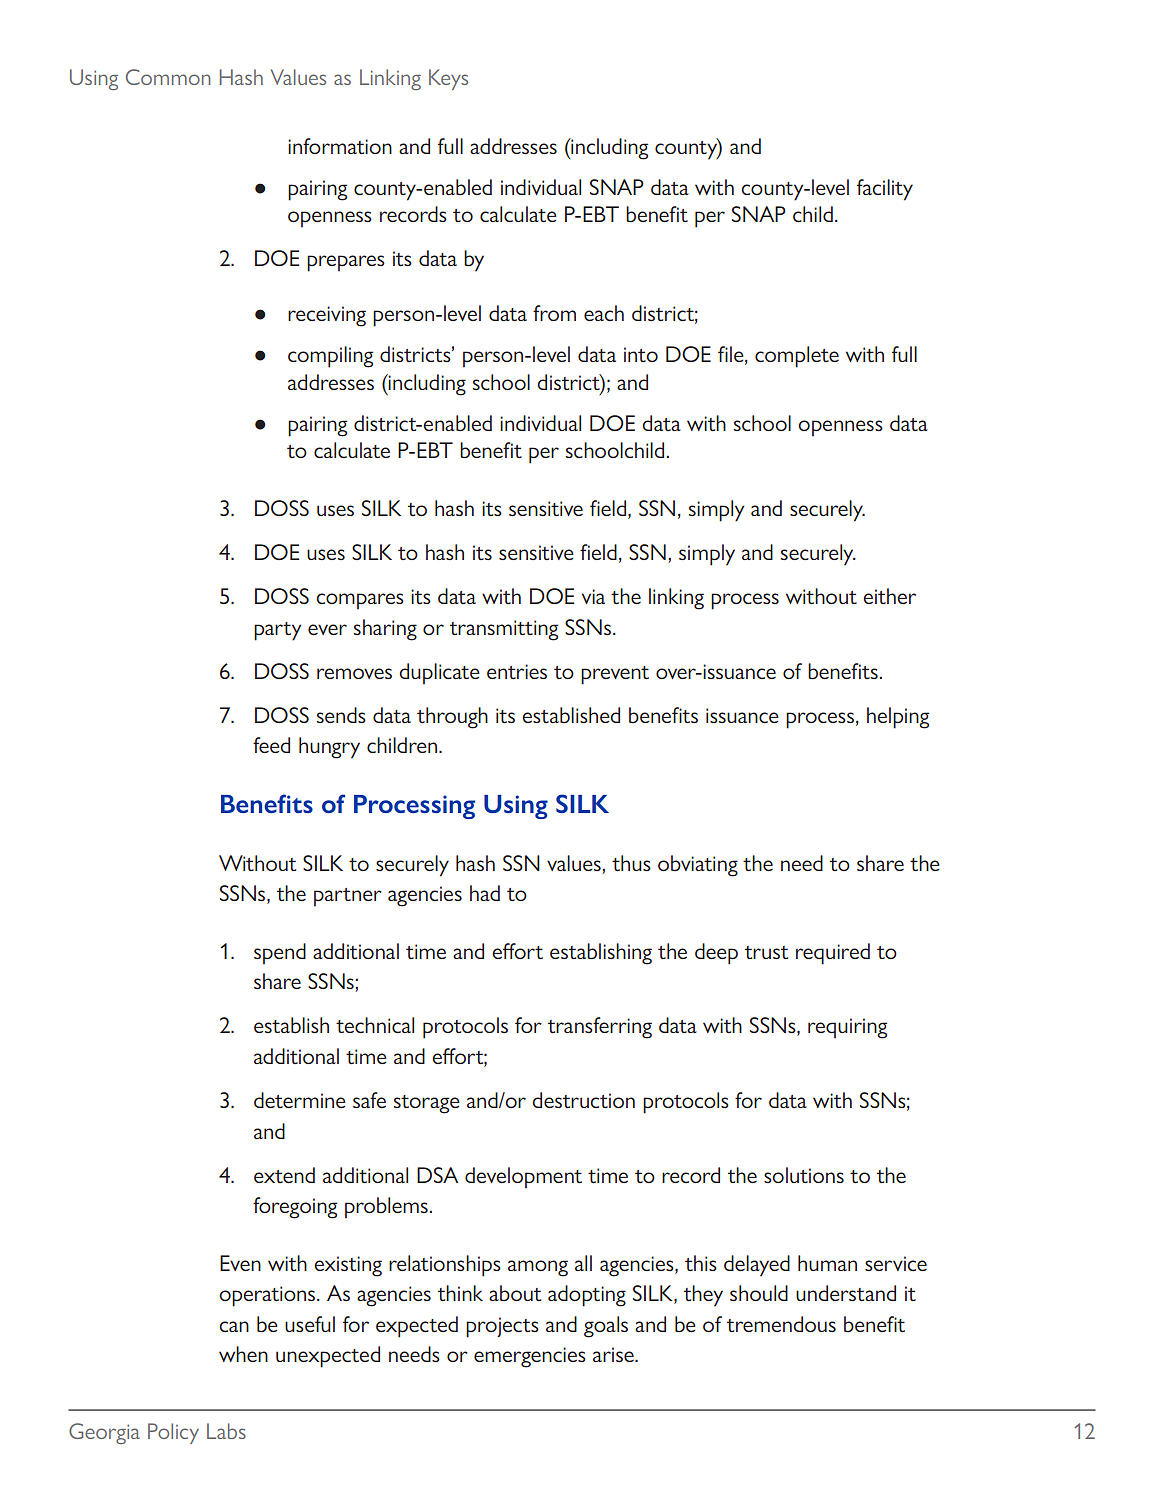 This image has width=1164, height=1507. What do you see at coordinates (448, 79) in the image?
I see `Keys` at bounding box center [448, 79].
